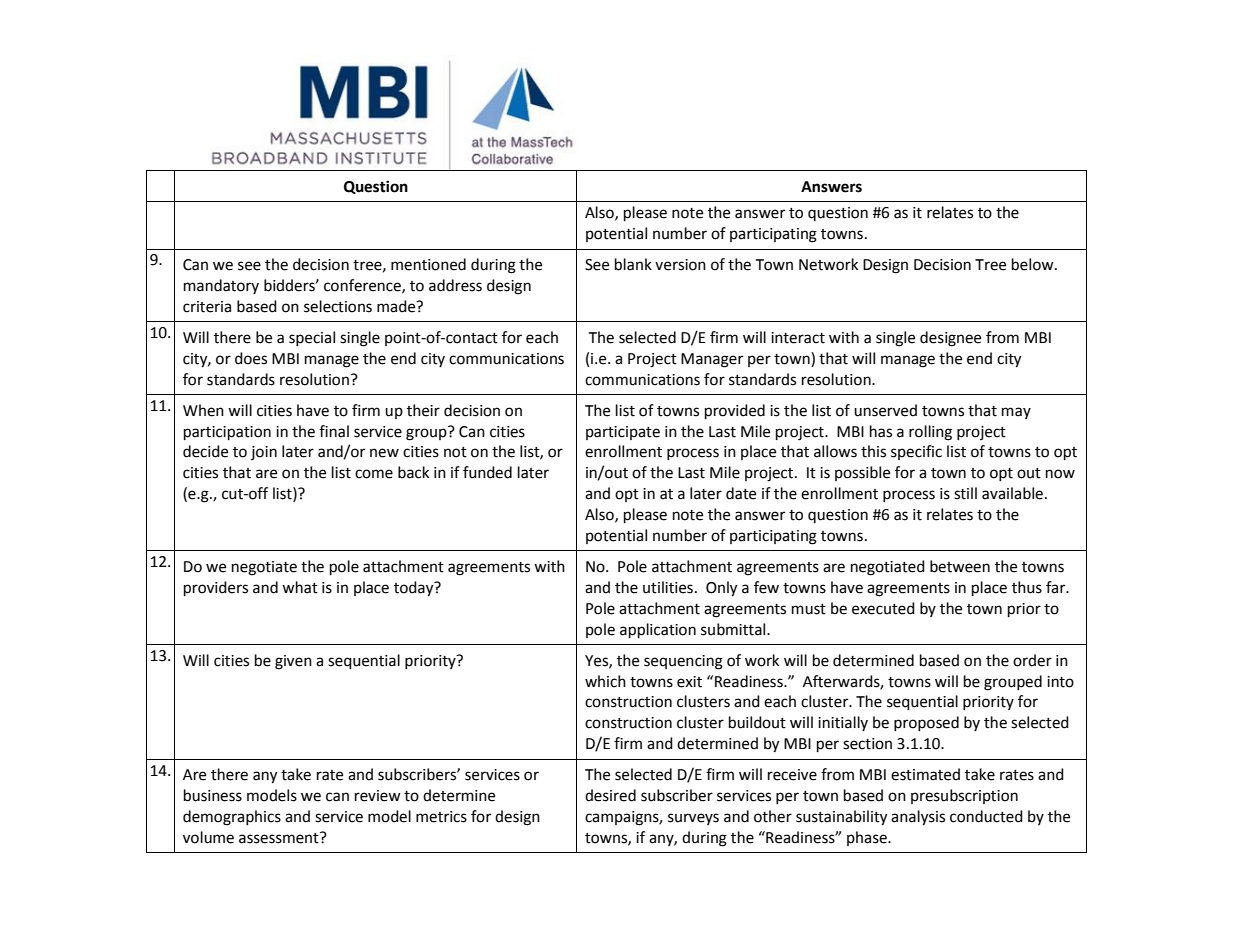 The width and height of the screenshot is (1233, 952). I want to click on surveys, so click(693, 819).
